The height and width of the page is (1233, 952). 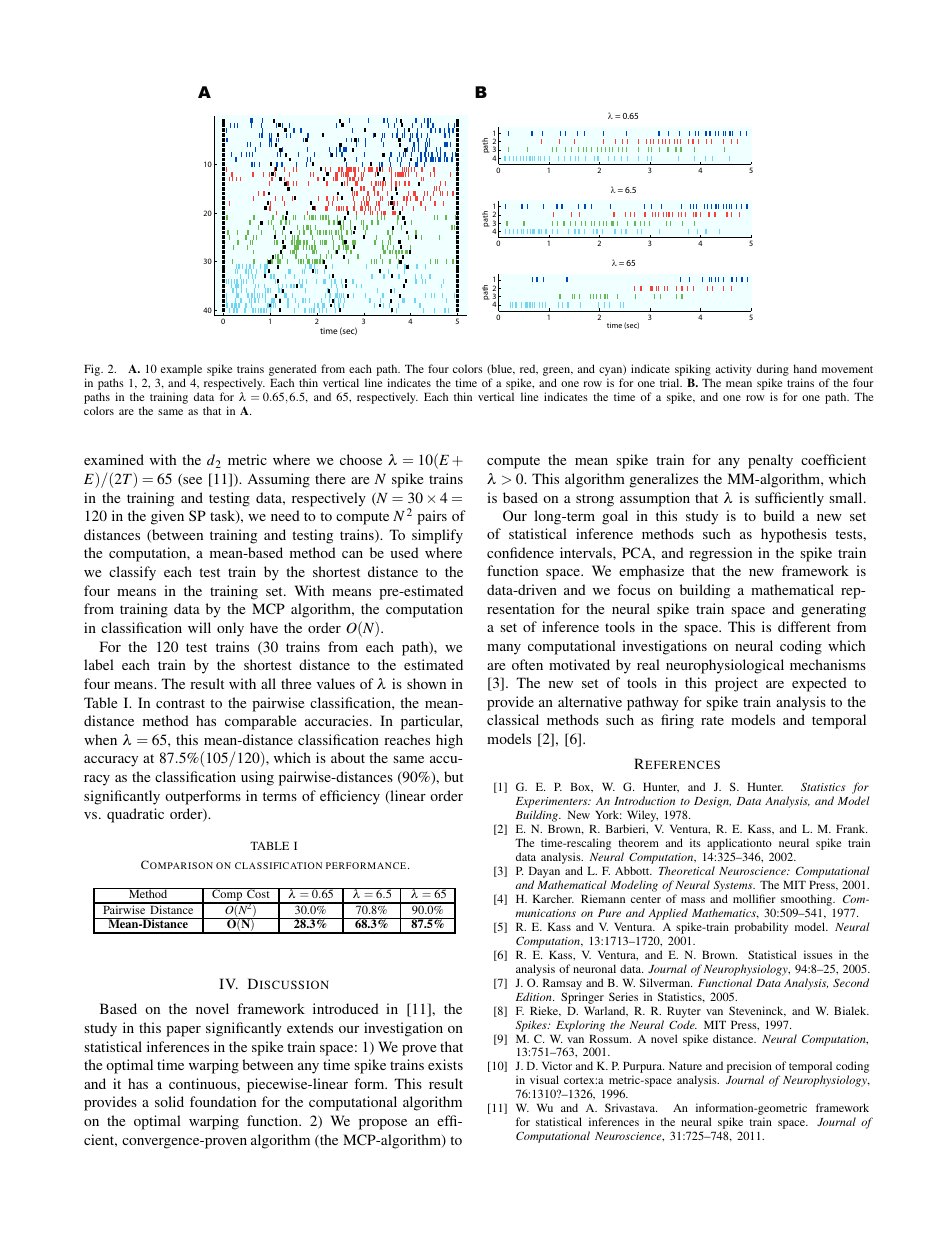 What do you see at coordinates (169, 1101) in the page?
I see `solid` at bounding box center [169, 1101].
